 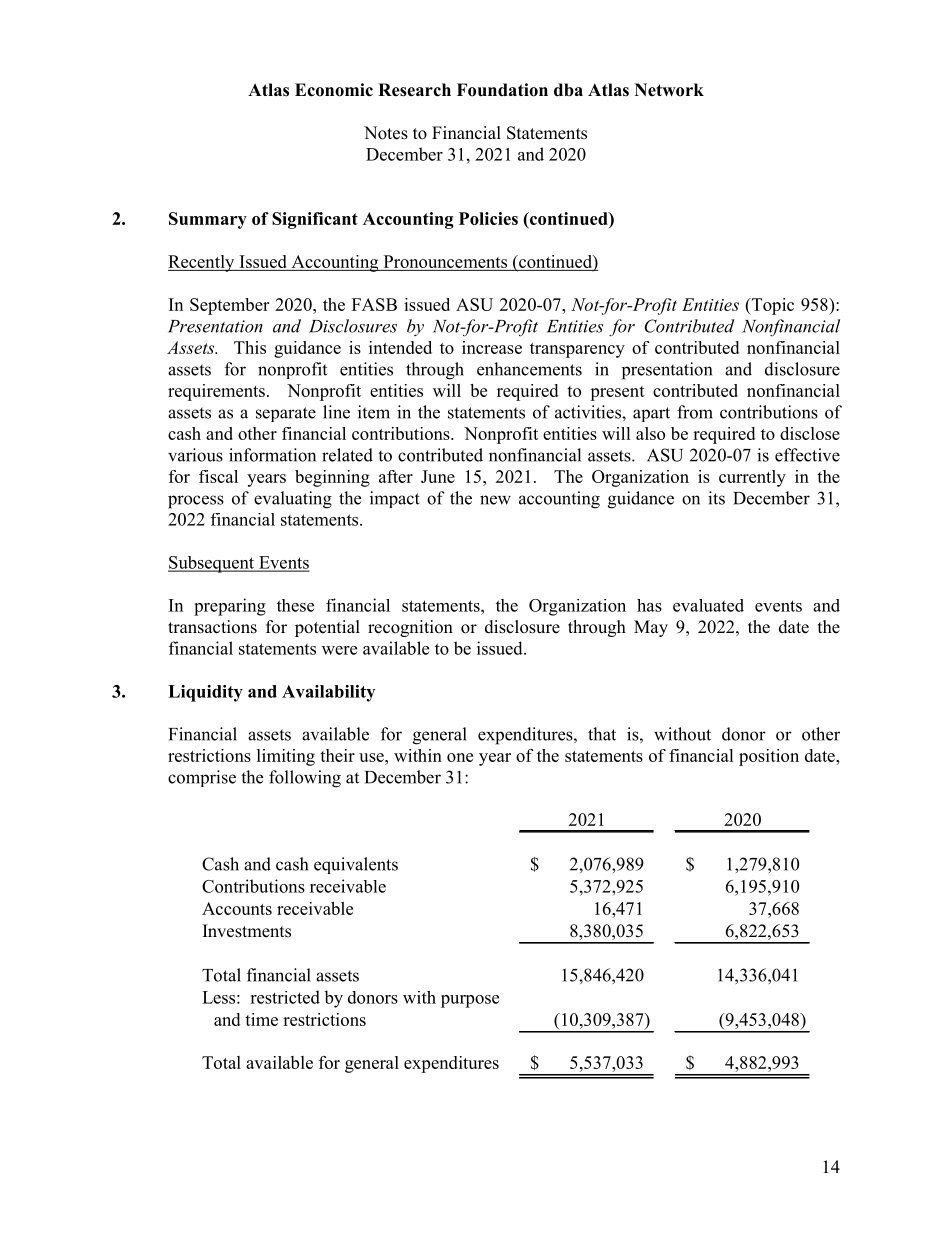 What do you see at coordinates (328, 693) in the image?
I see `Availability` at bounding box center [328, 693].
